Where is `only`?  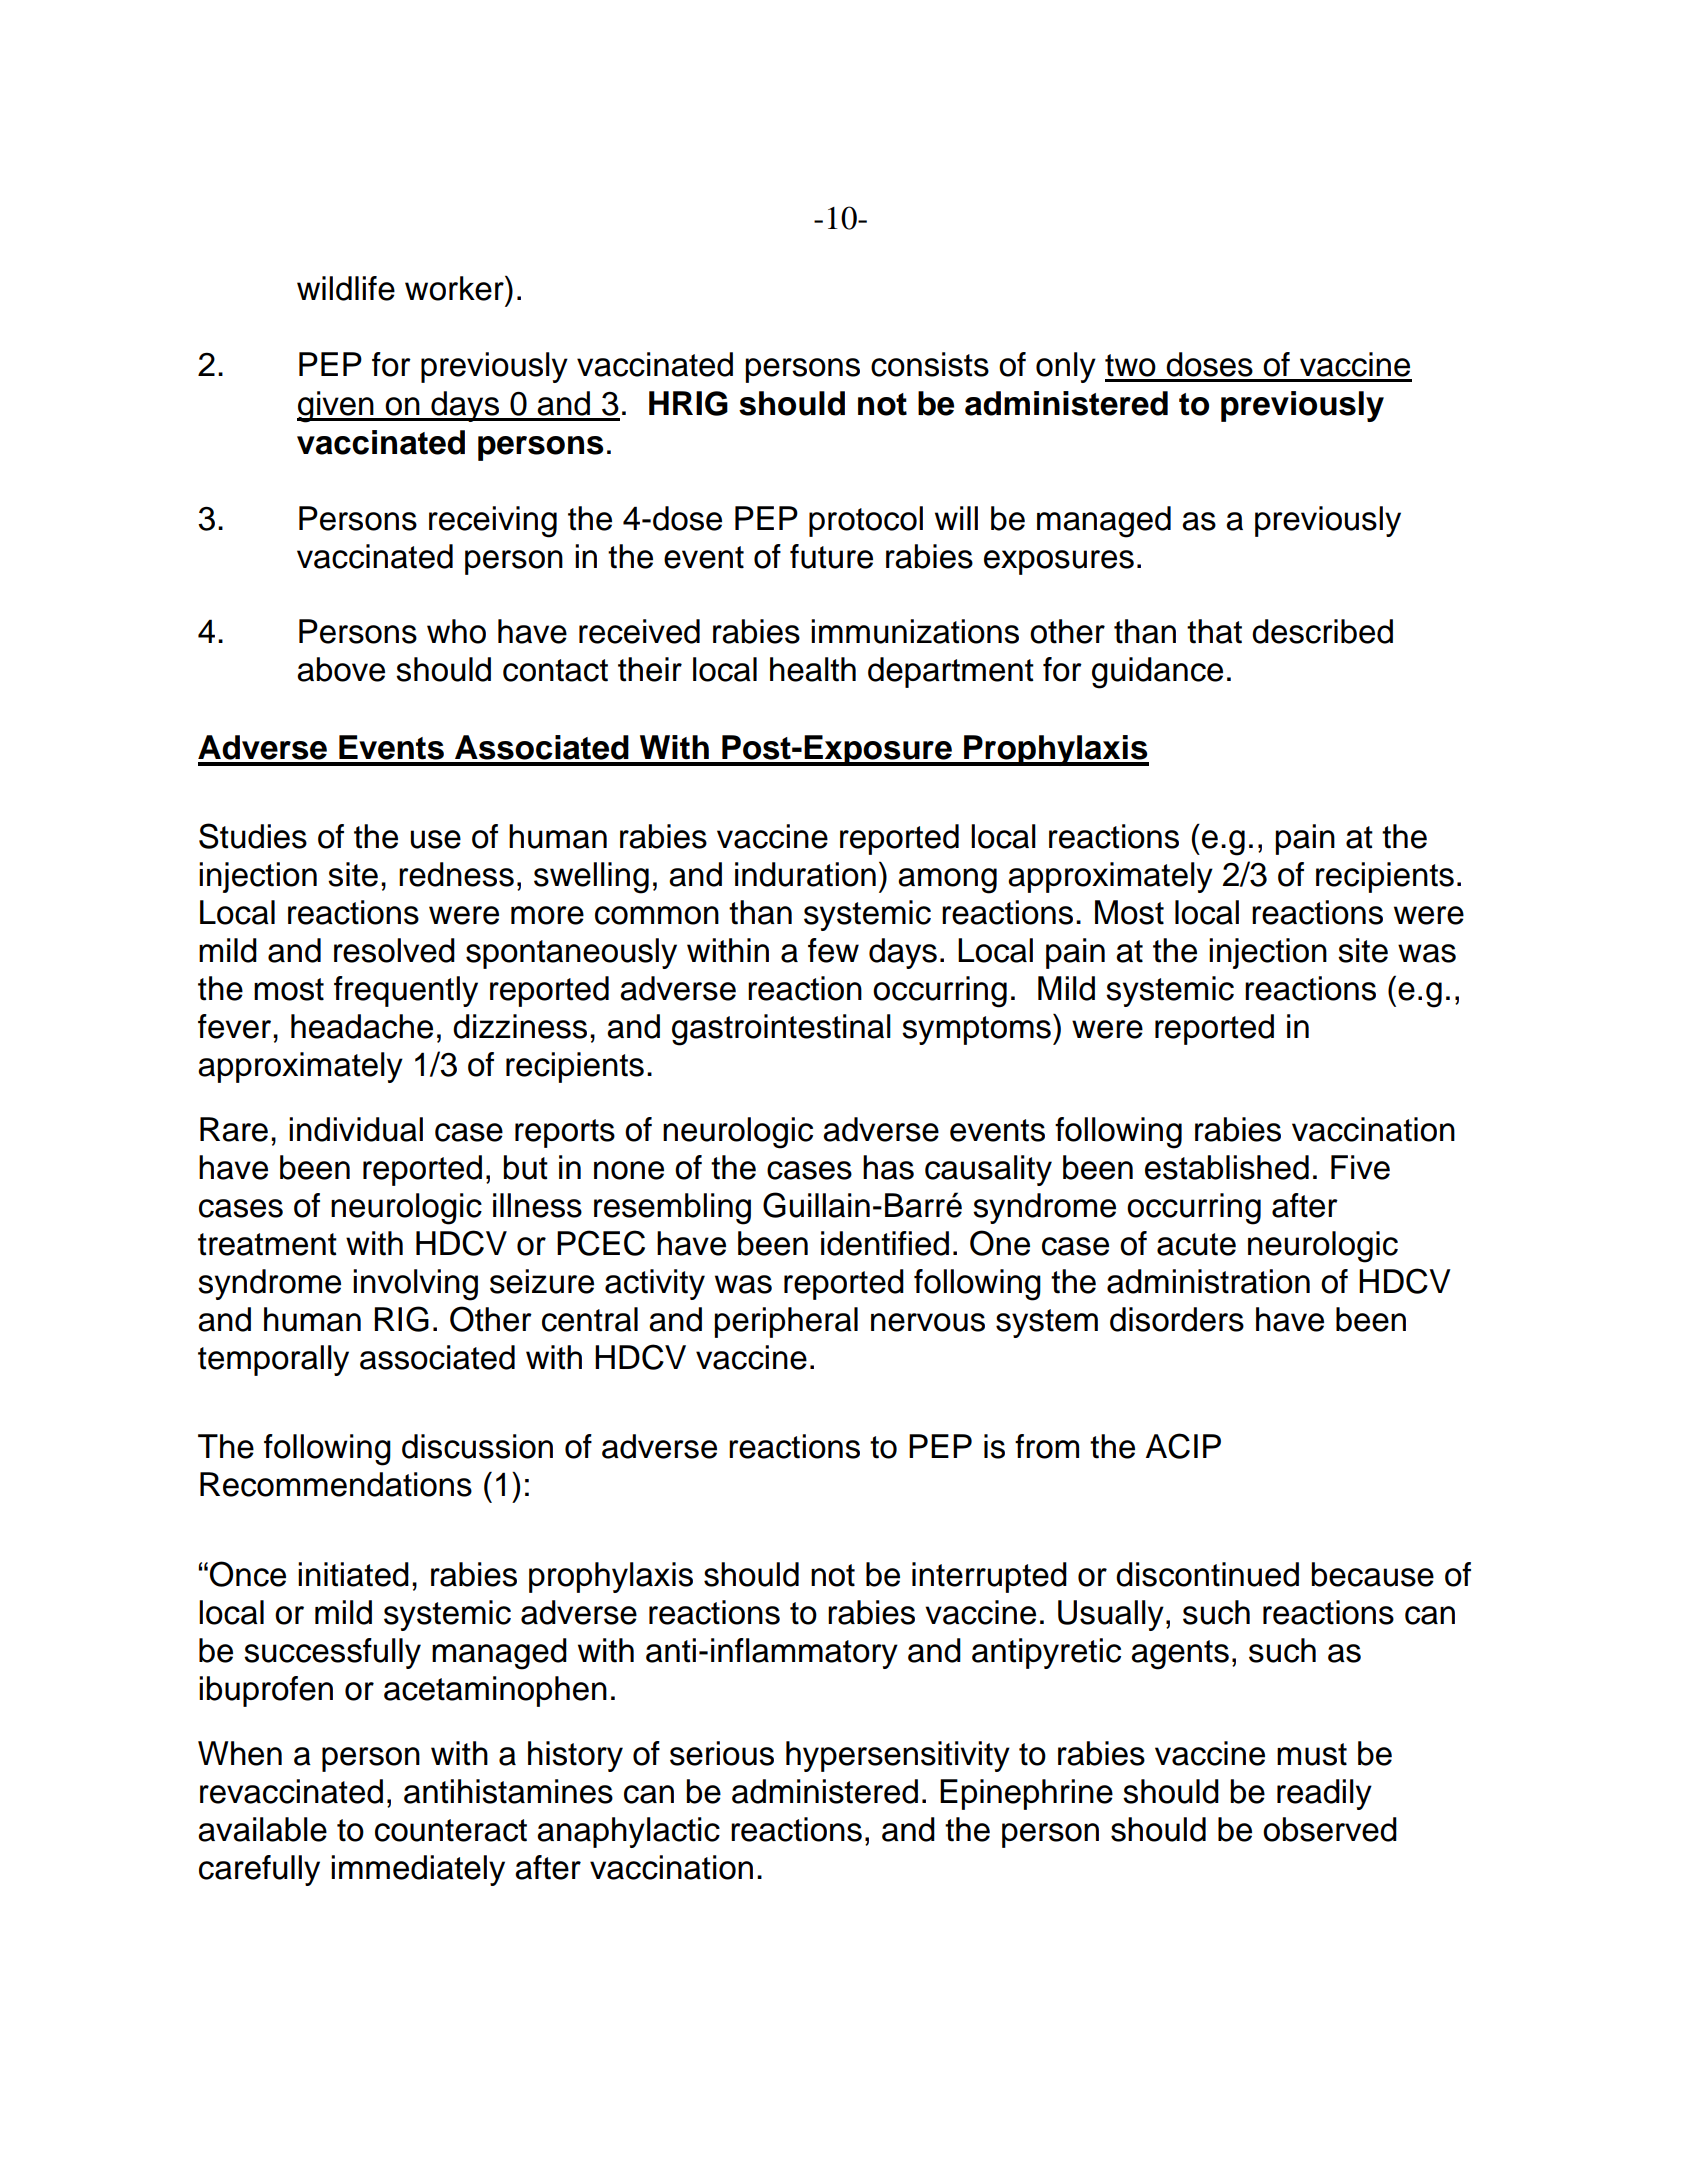
only is located at coordinates (1066, 367).
